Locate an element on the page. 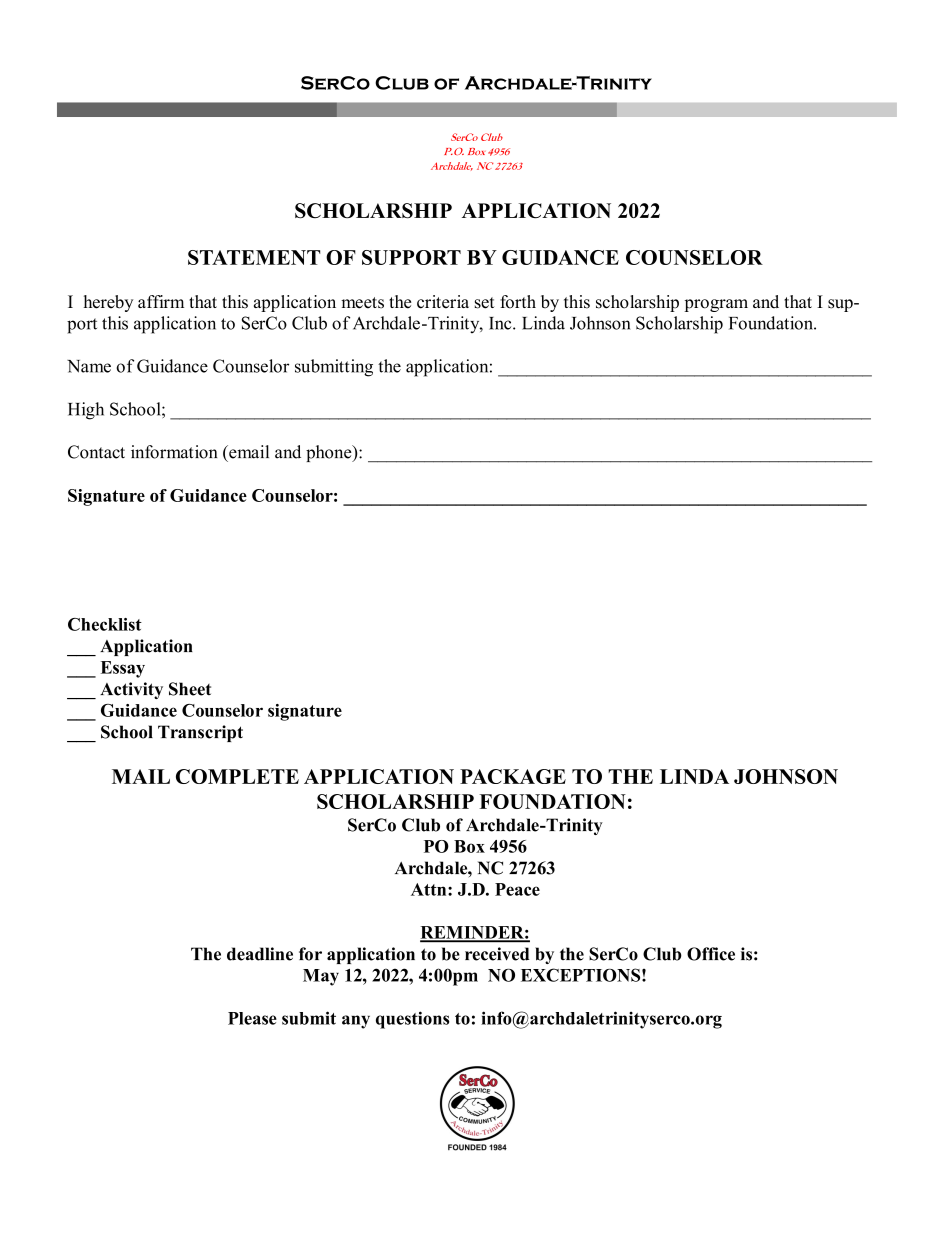 The image size is (952, 1233). Attn is located at coordinates (430, 889).
